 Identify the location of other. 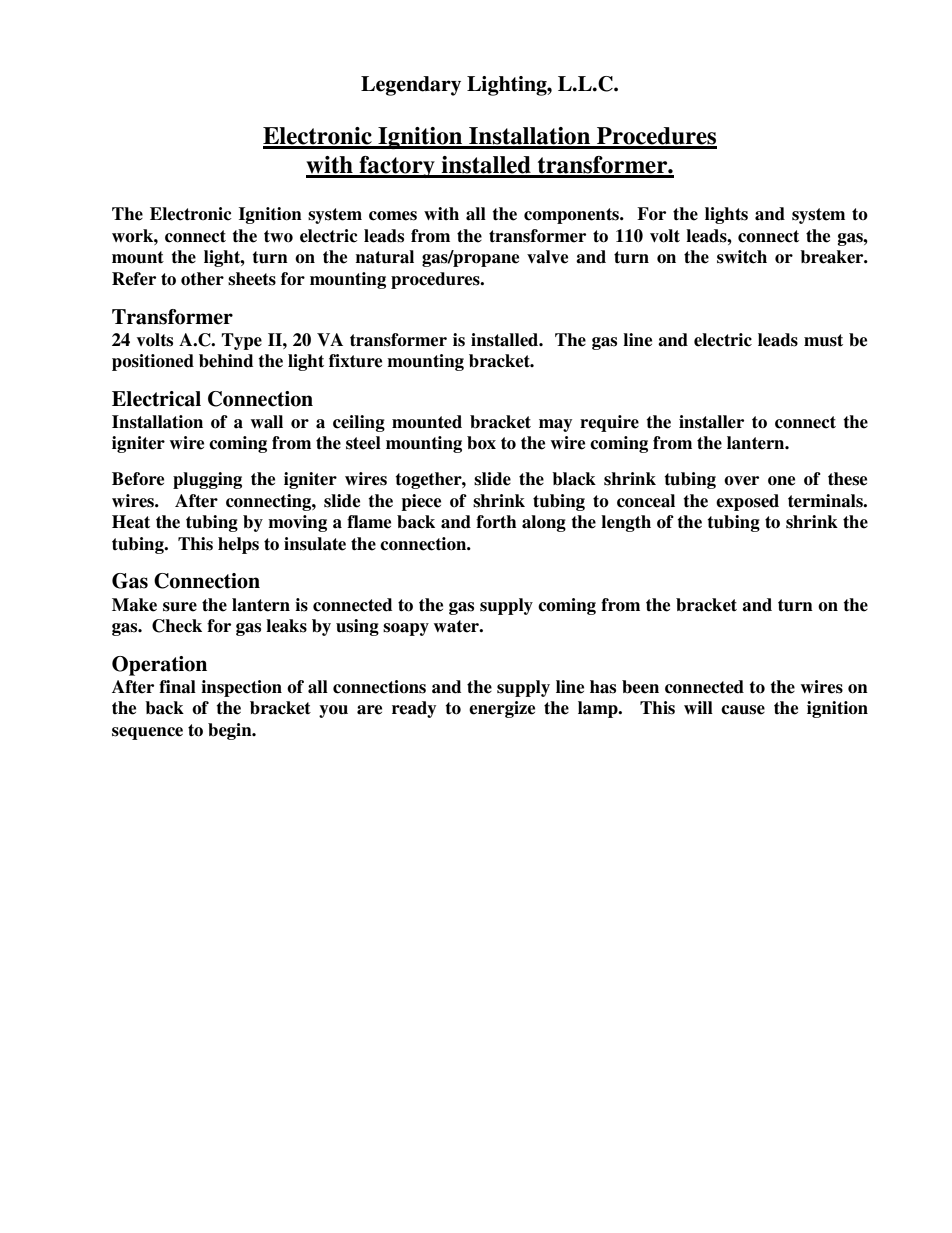
(202, 279).
